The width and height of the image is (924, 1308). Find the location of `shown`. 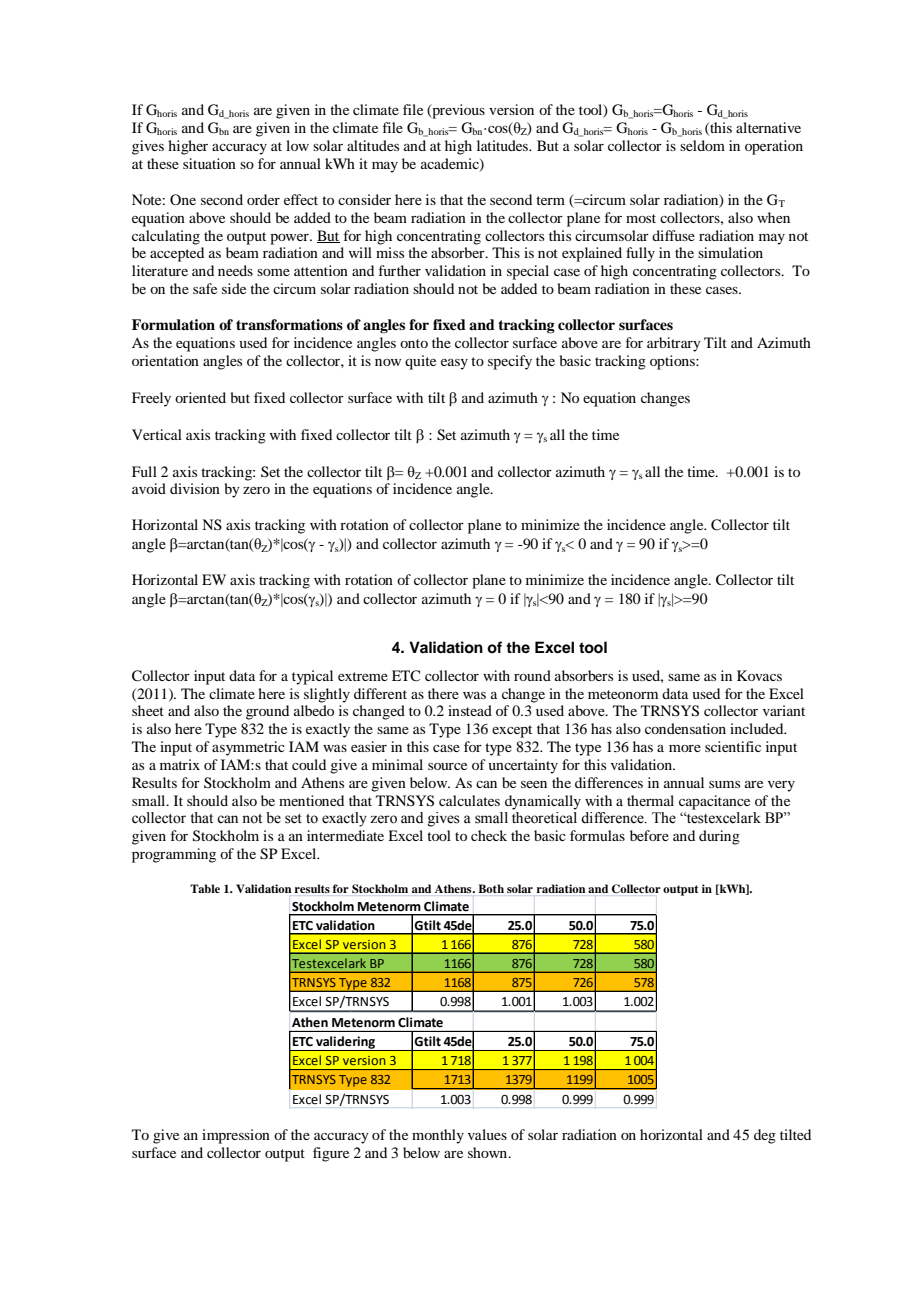

shown is located at coordinates (489, 1152).
